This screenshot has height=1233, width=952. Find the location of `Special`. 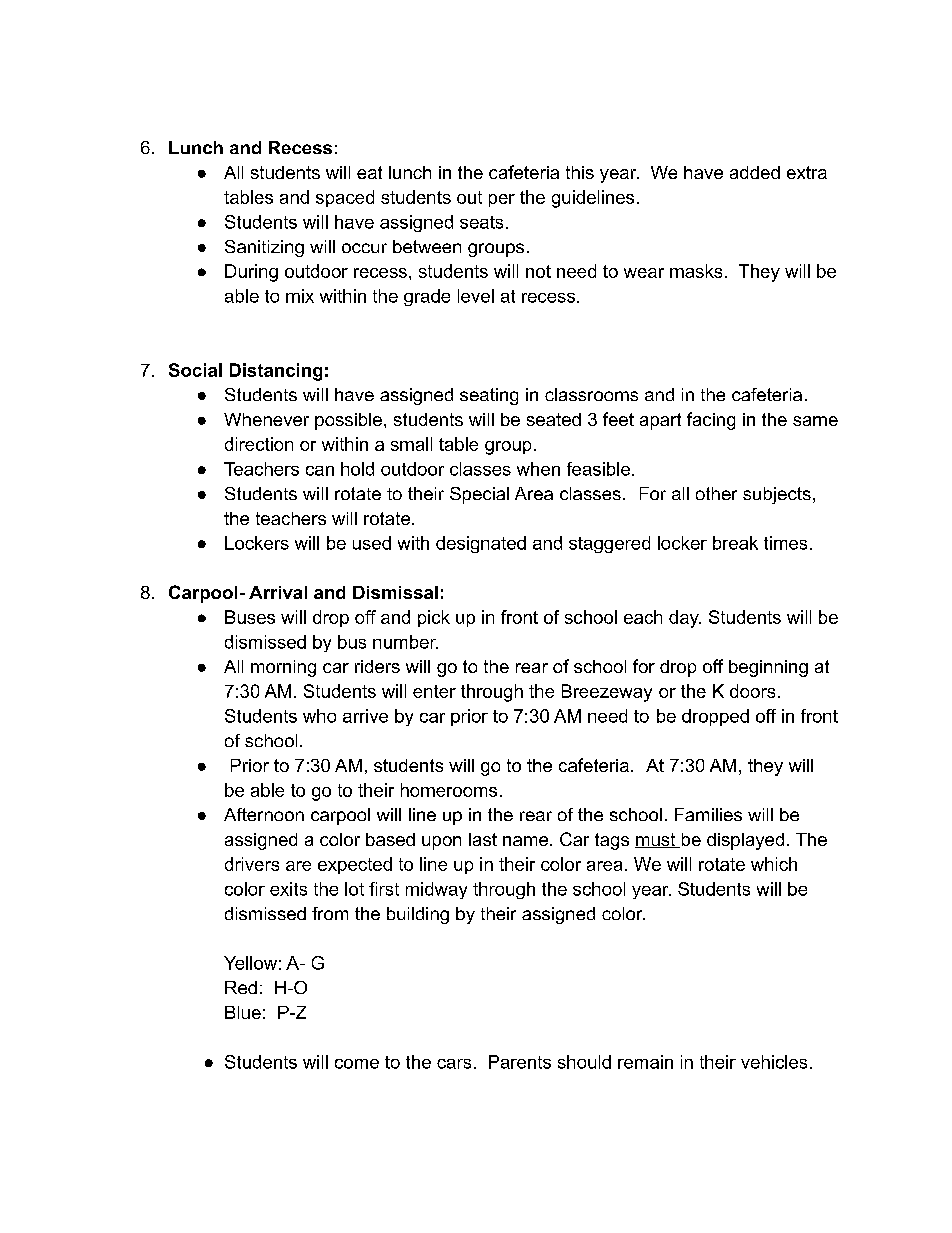

Special is located at coordinates (479, 495).
